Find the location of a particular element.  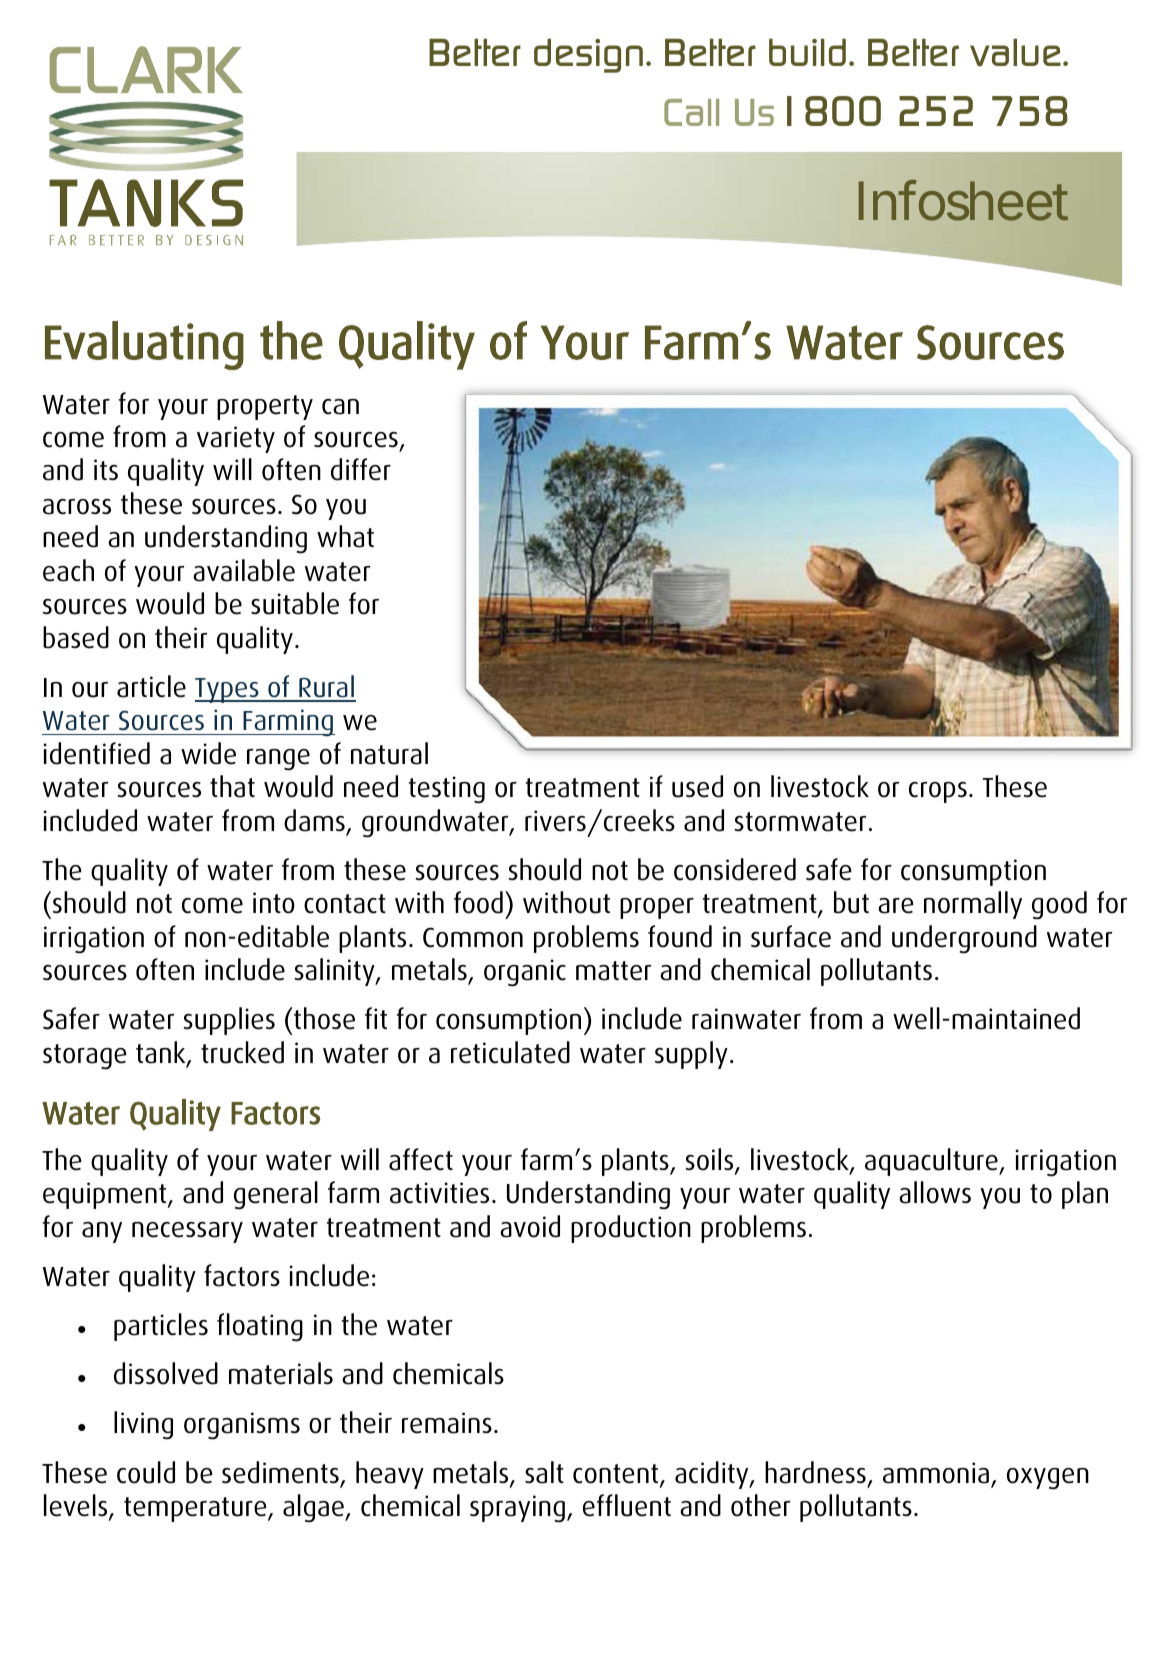

testing is located at coordinates (447, 790).
